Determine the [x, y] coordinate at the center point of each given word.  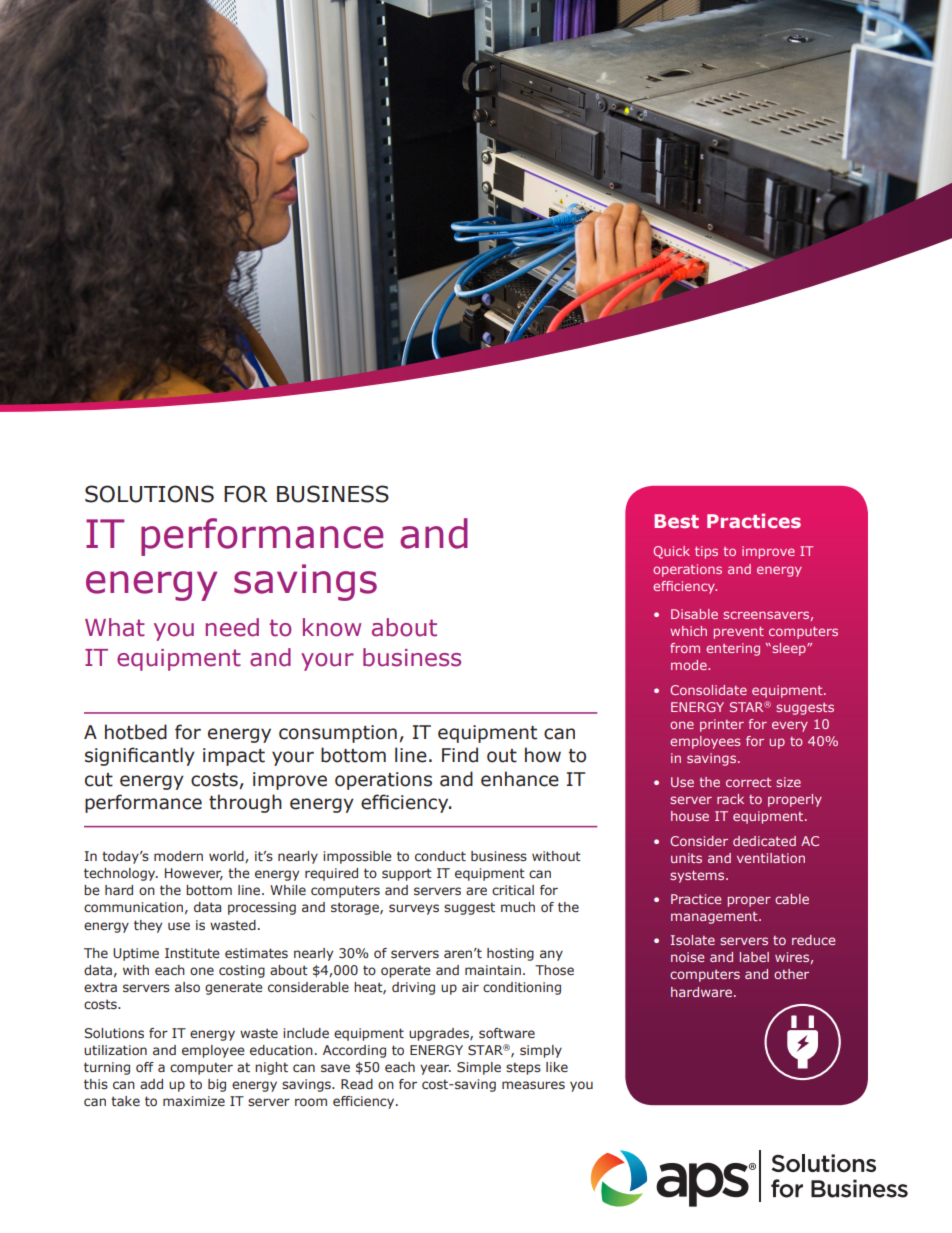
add [151, 1084]
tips [706, 552]
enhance [520, 779]
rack [730, 799]
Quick [671, 552]
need [232, 627]
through [245, 803]
